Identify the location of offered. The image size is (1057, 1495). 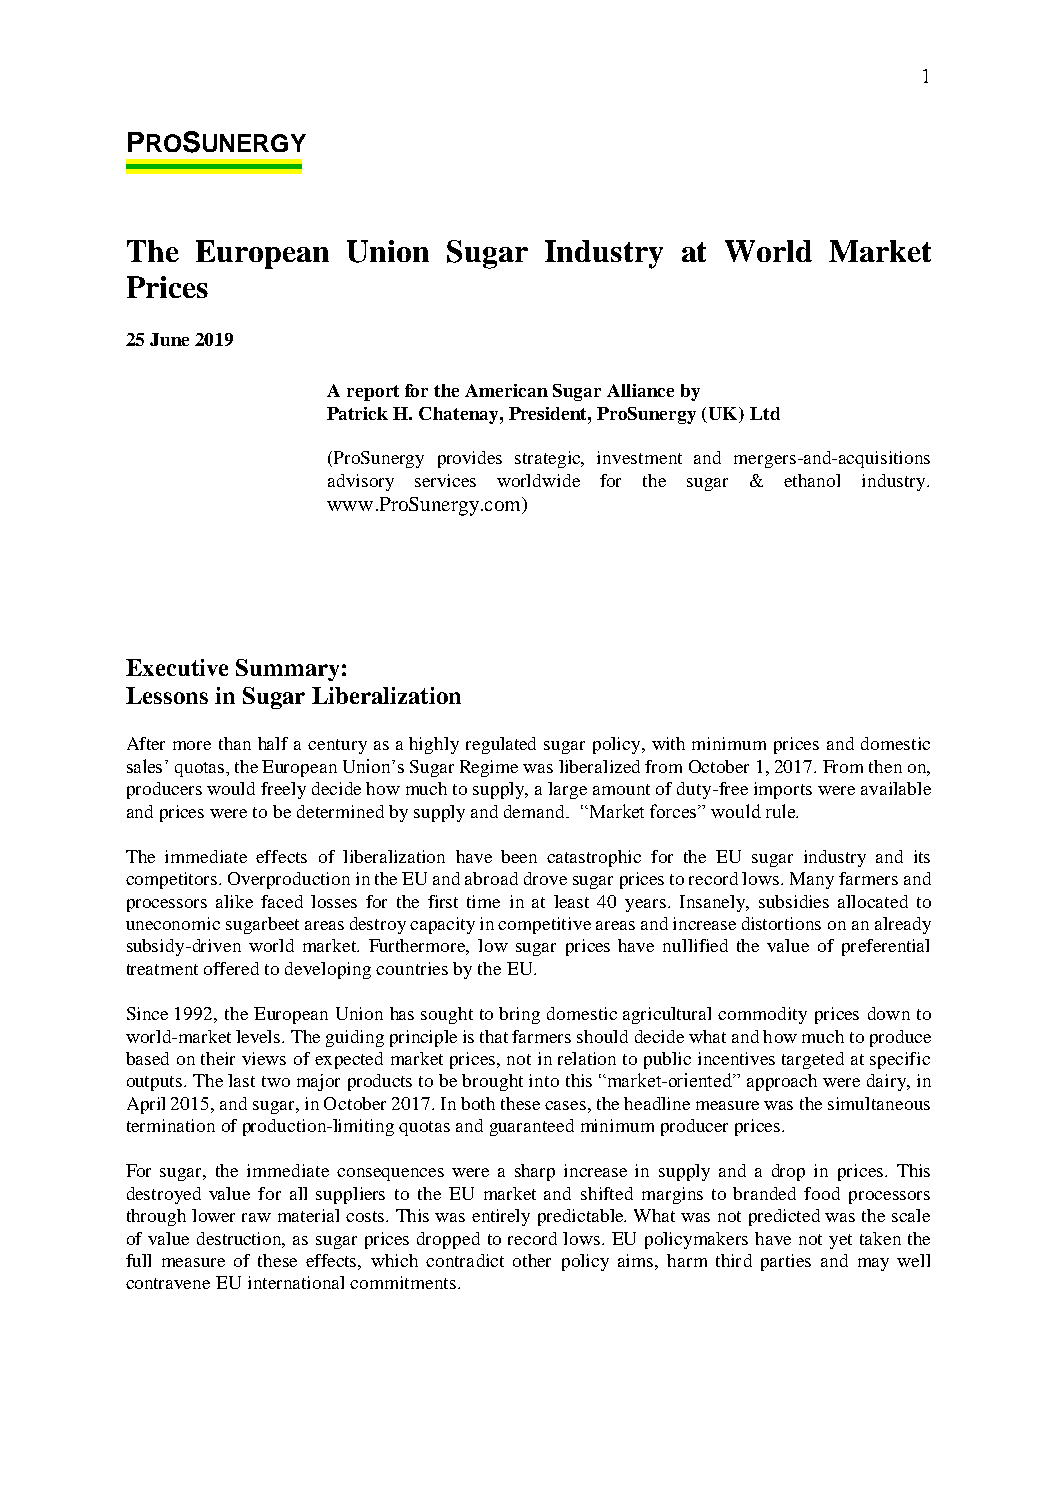
(231, 968).
